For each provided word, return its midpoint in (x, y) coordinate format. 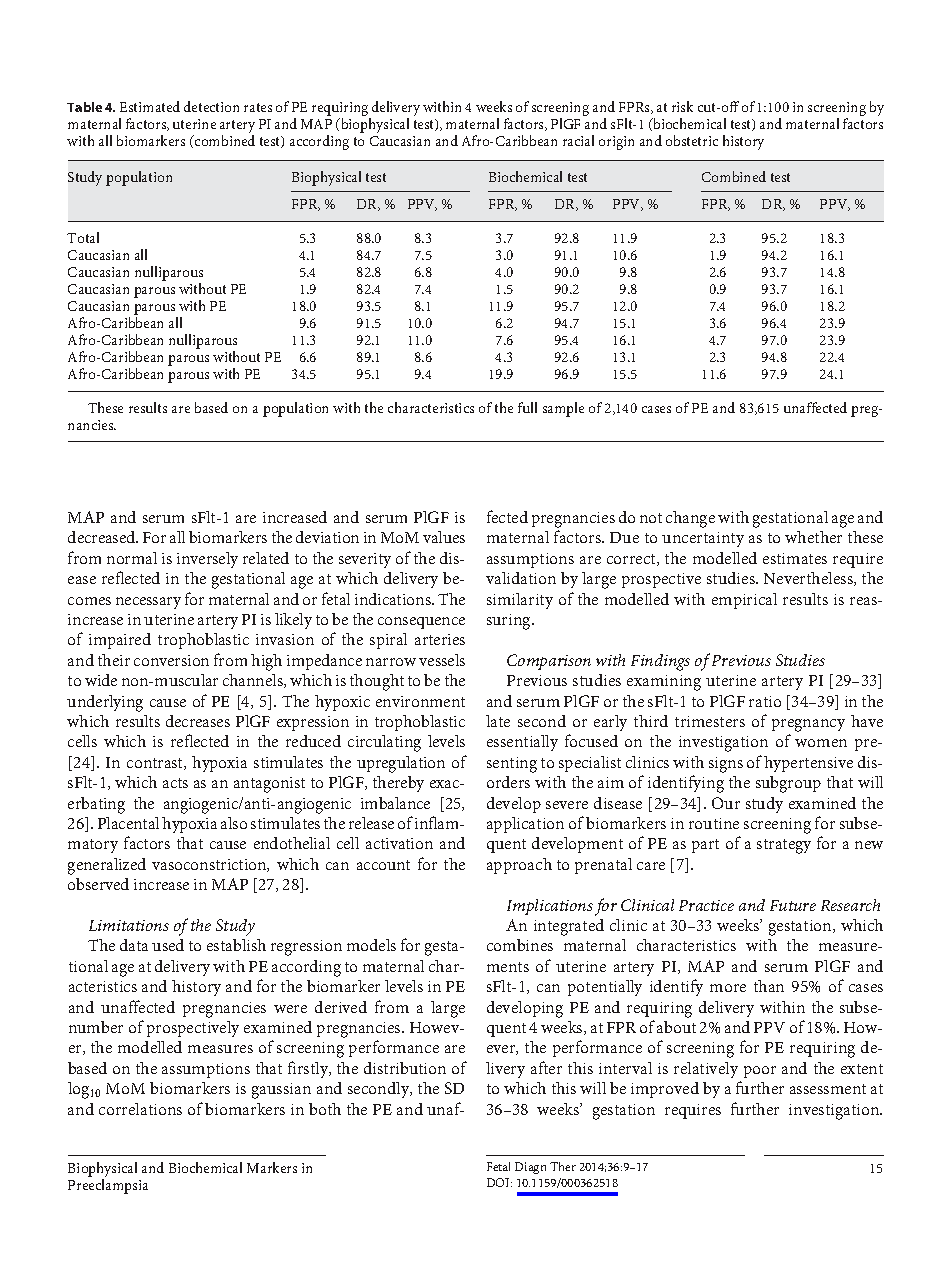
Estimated (150, 106)
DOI (499, 1182)
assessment (828, 1089)
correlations (140, 1109)
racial (578, 140)
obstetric (692, 140)
